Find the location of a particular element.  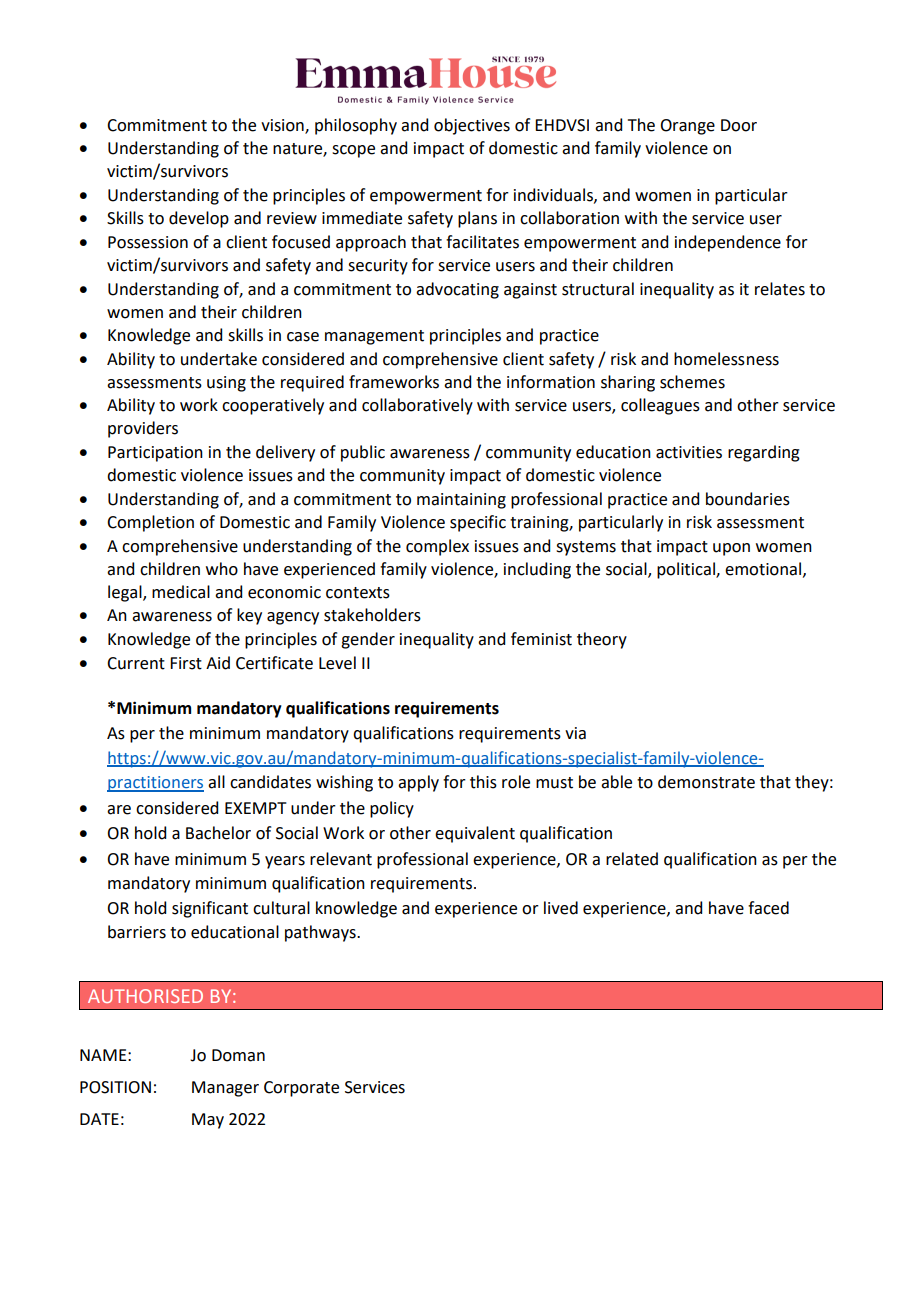

Door is located at coordinates (739, 125).
